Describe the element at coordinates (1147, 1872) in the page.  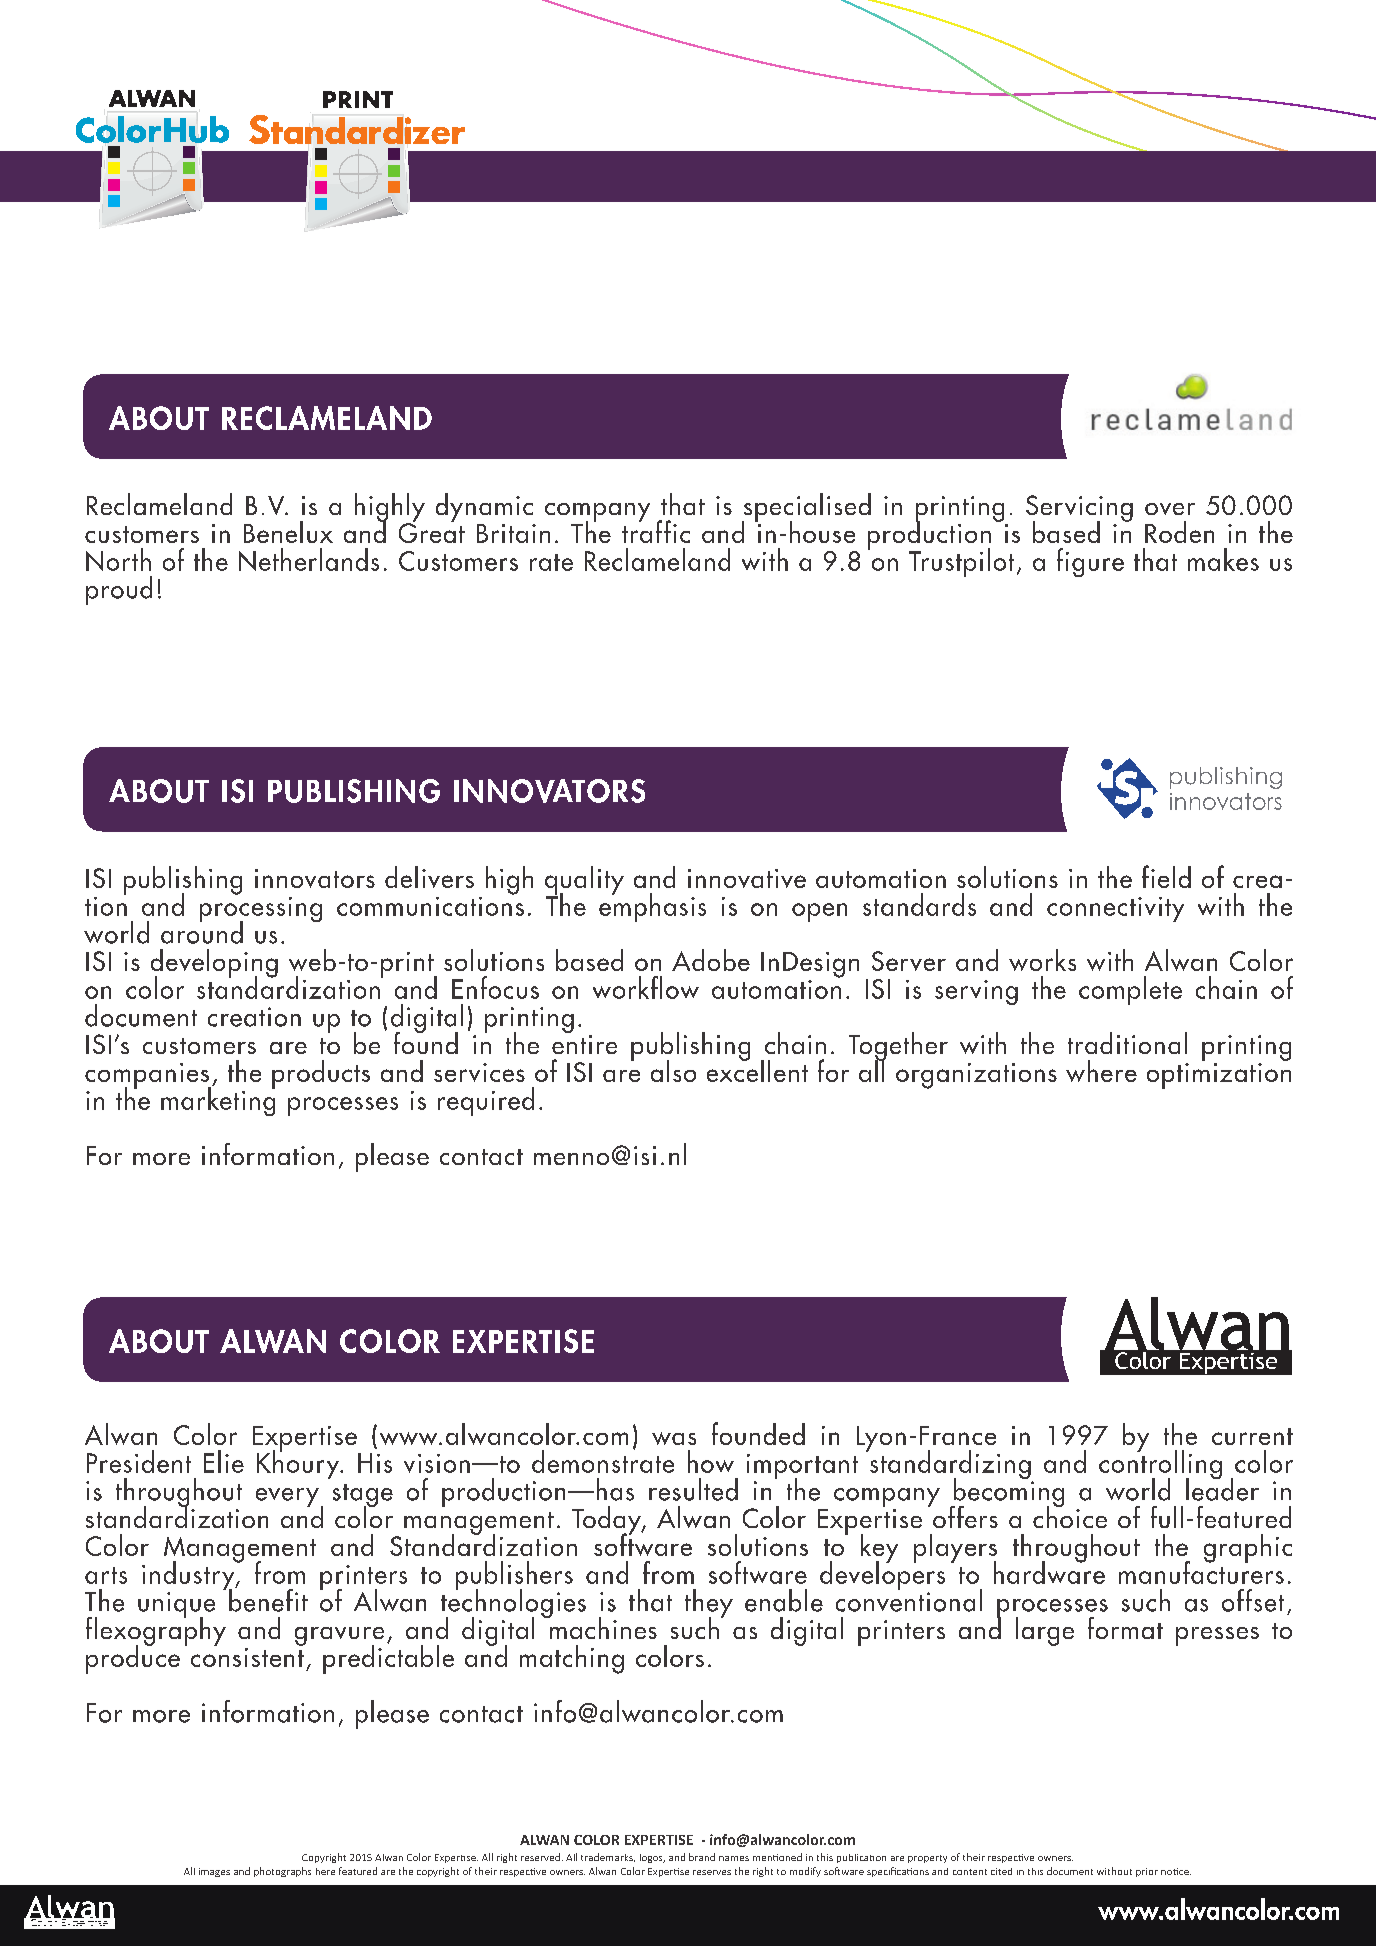
I see `prior` at that location.
